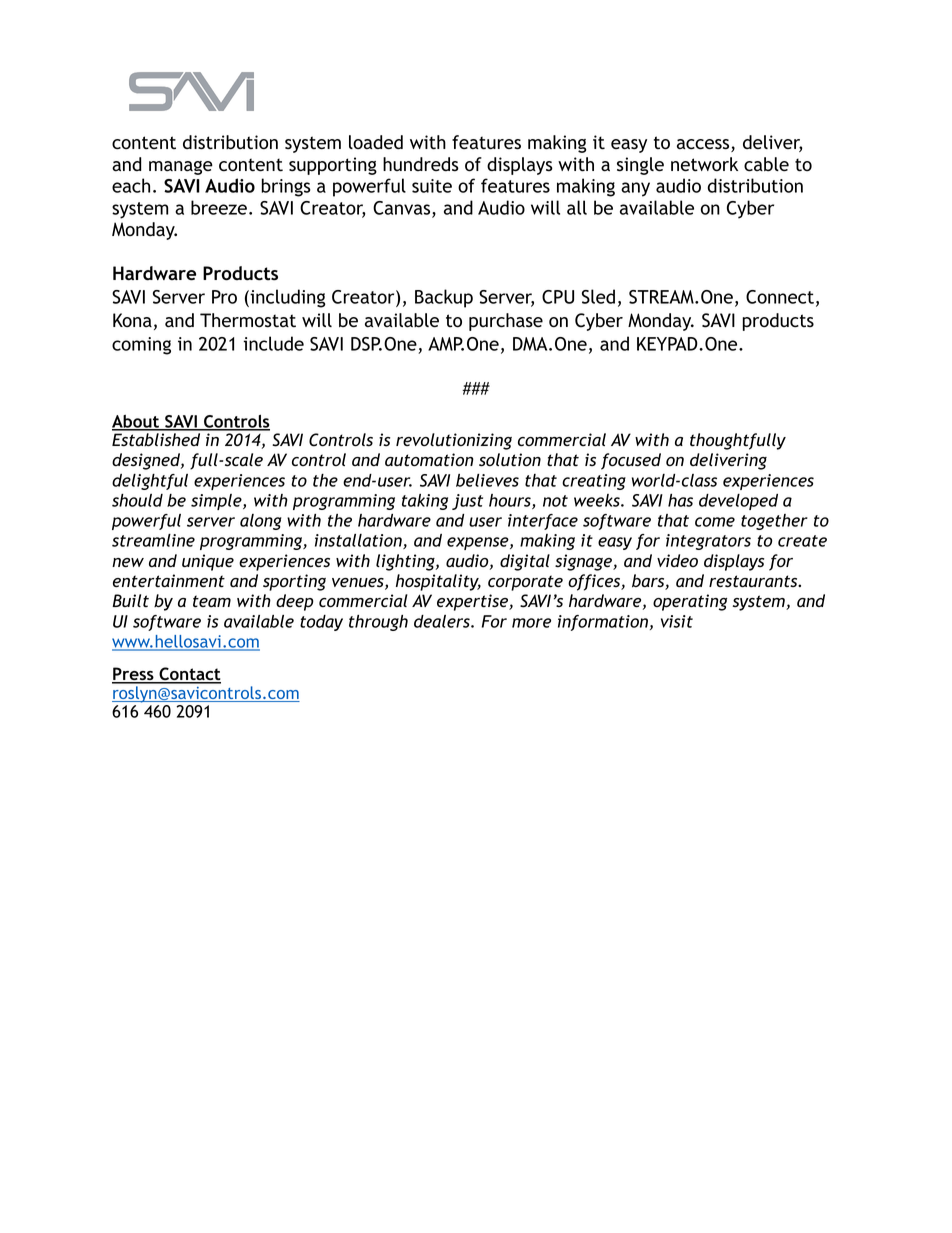  I want to click on purchase, so click(506, 322).
